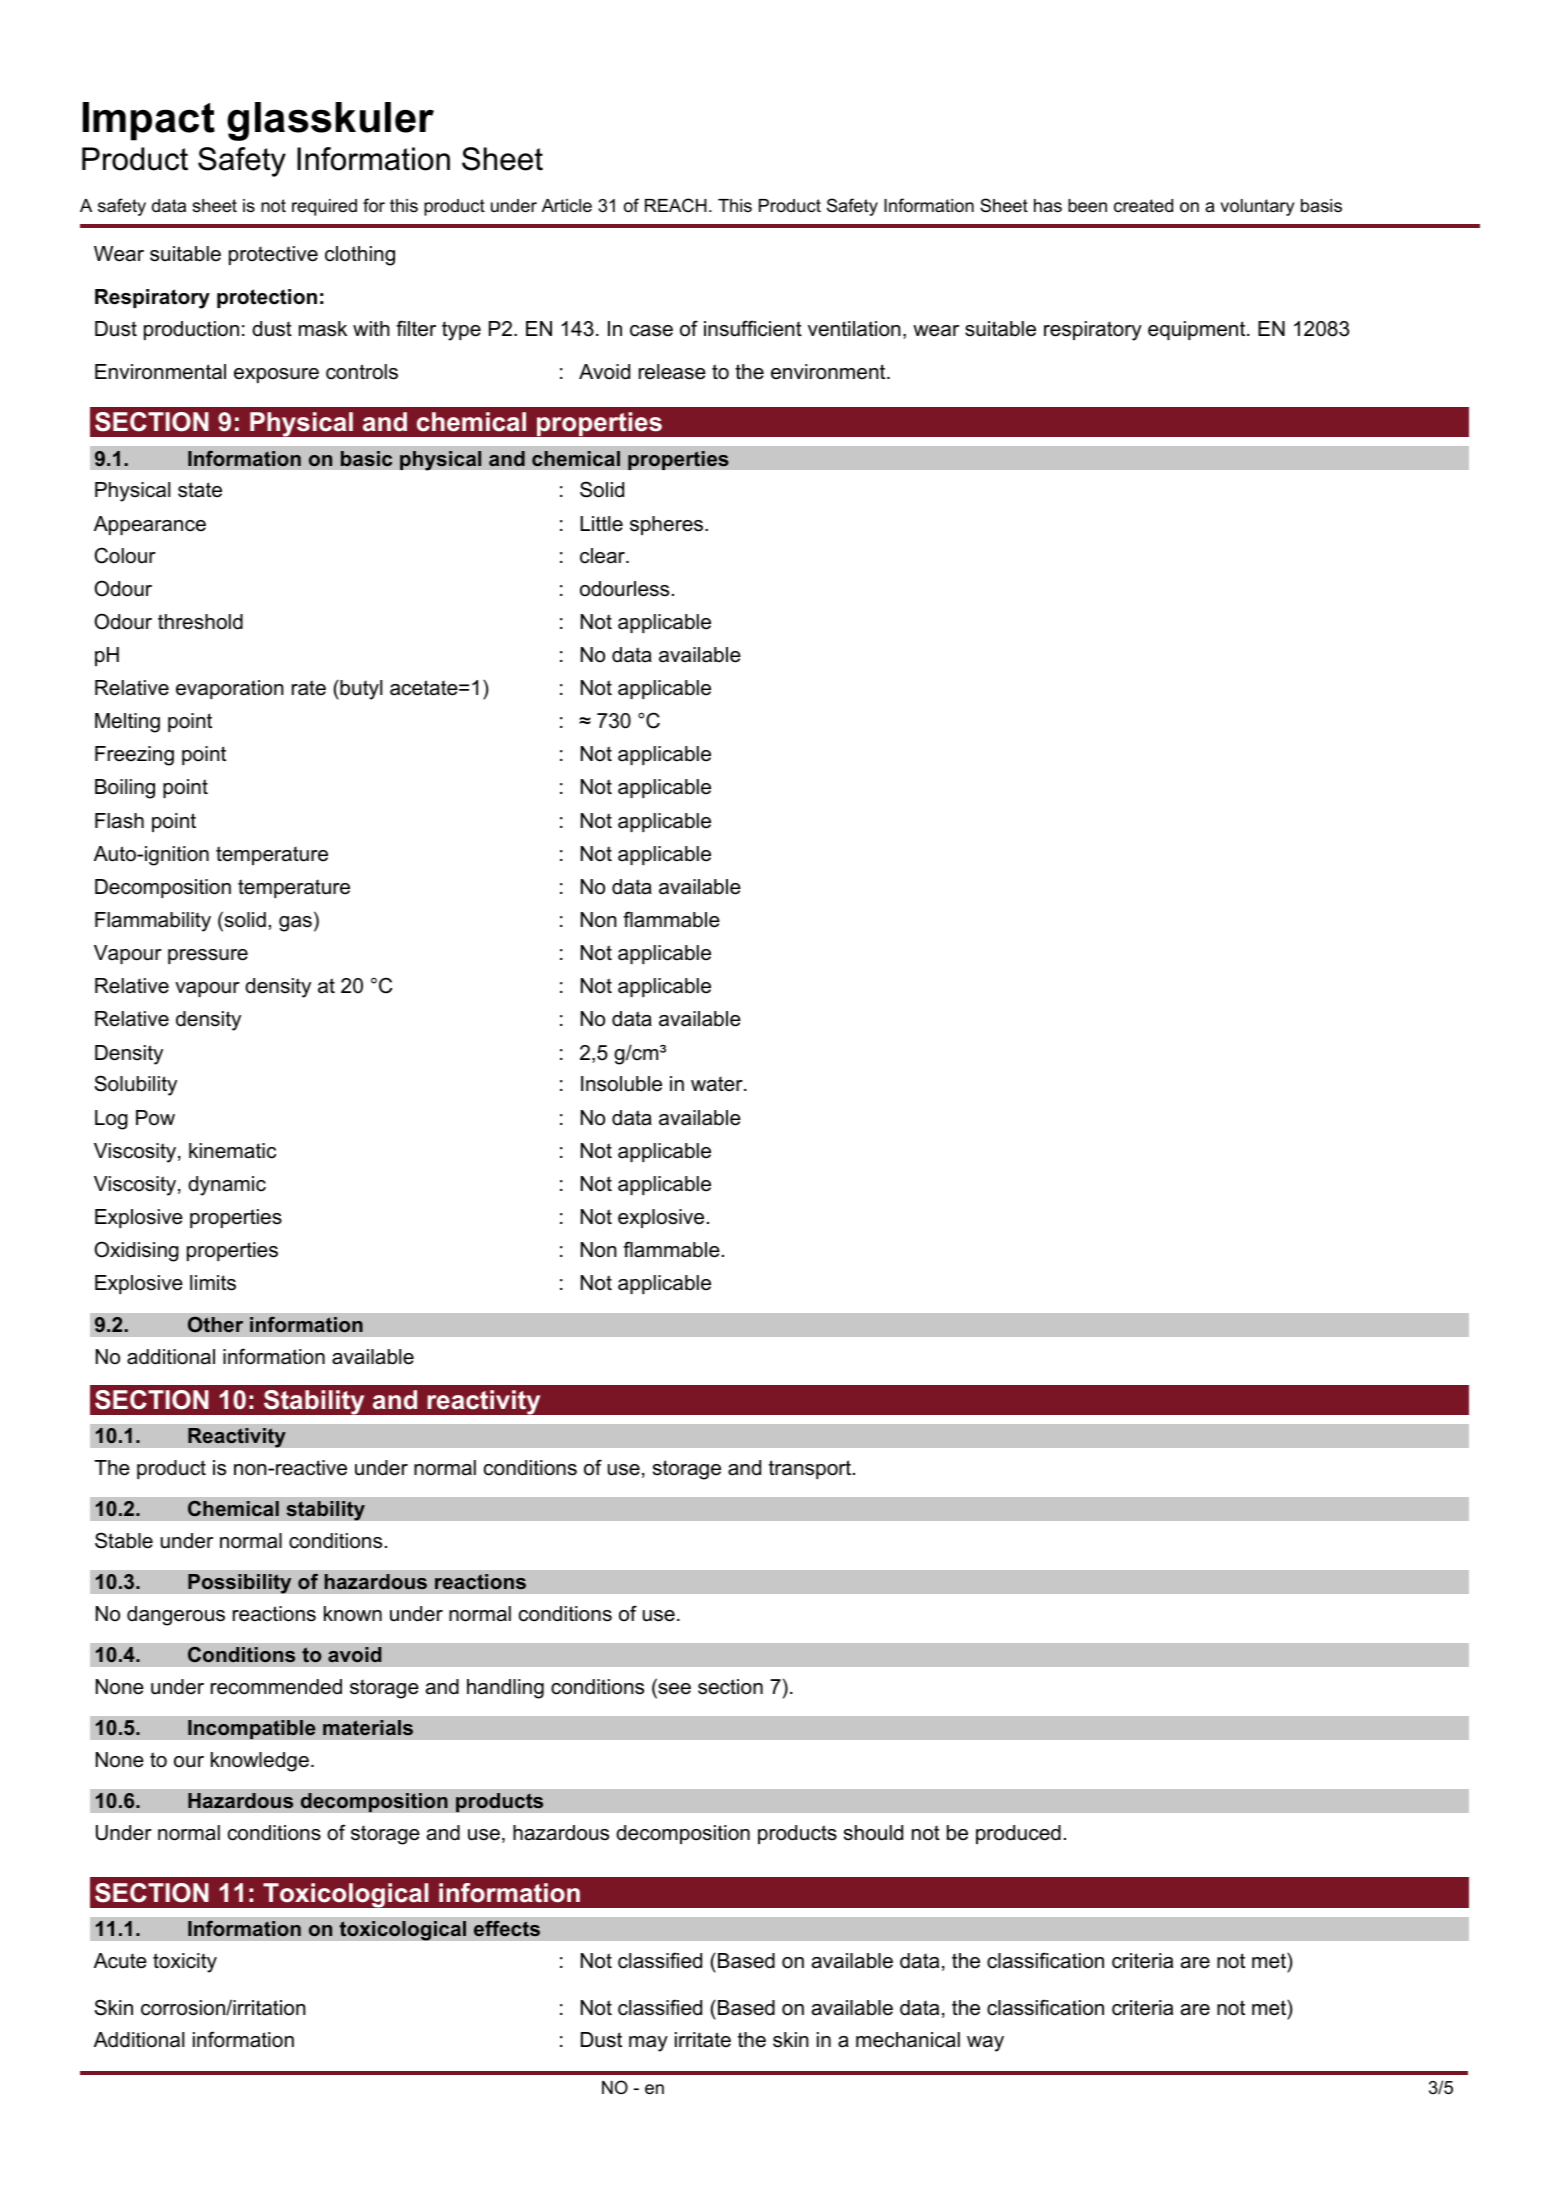  I want to click on created, so click(1143, 206).
